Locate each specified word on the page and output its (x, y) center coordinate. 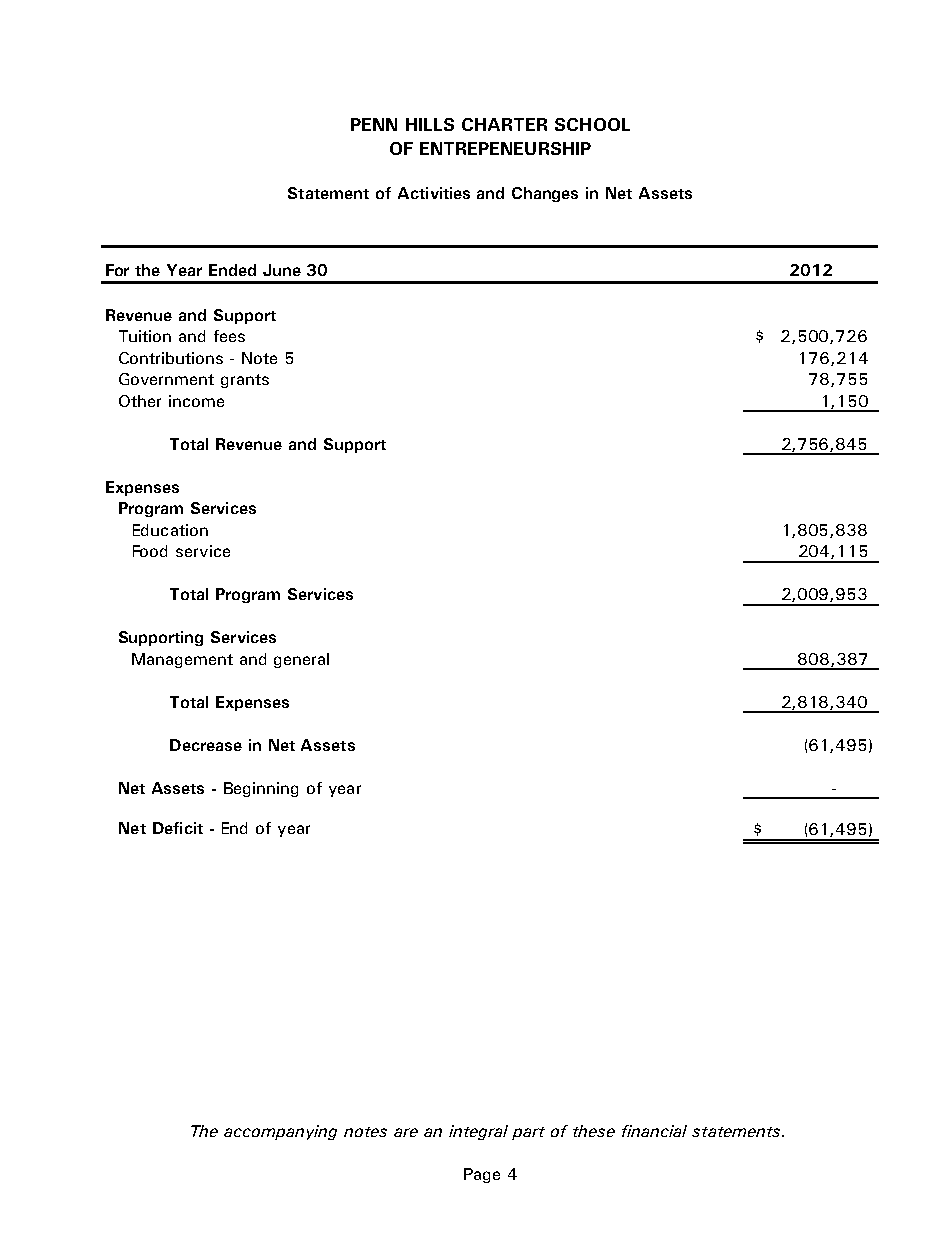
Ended (232, 270)
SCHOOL (592, 124)
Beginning (261, 789)
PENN (374, 124)
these (594, 1131)
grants (245, 381)
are (406, 1132)
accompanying (280, 1132)
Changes (545, 194)
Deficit (178, 828)
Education (170, 530)
